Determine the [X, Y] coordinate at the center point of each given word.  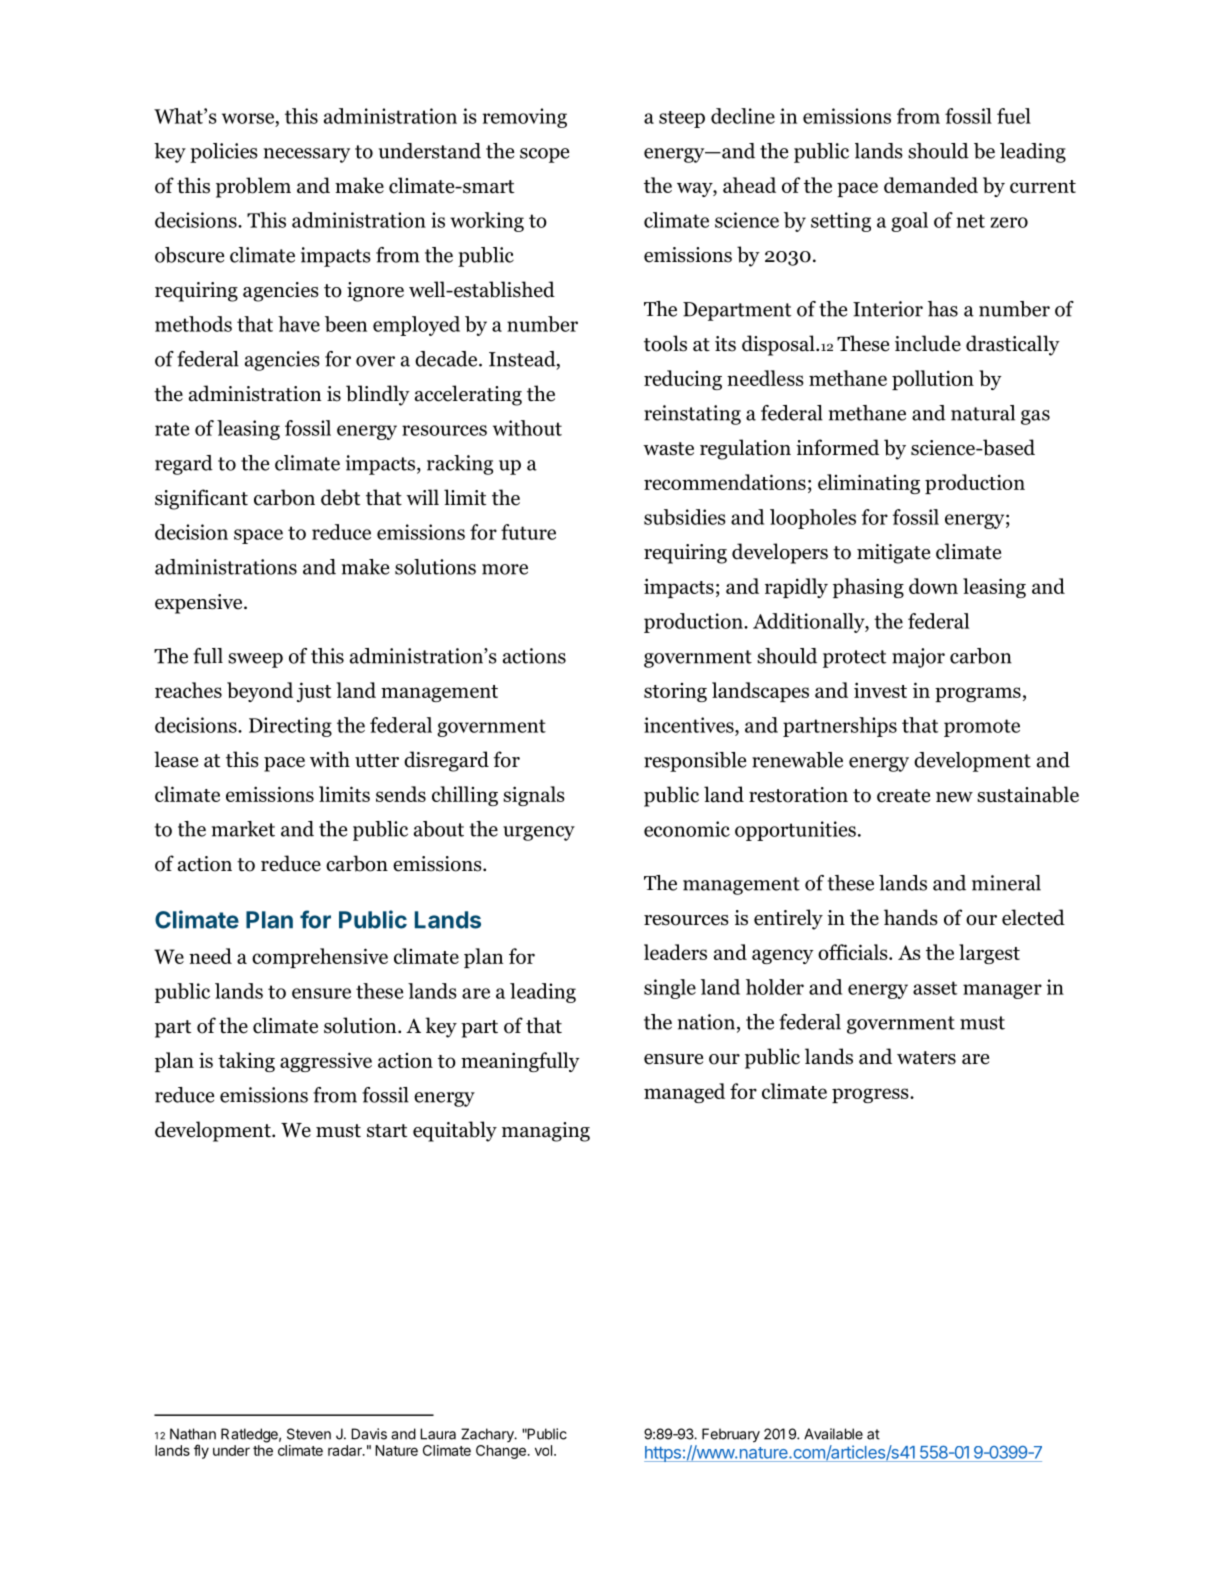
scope [544, 155]
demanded [931, 185]
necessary [307, 155]
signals [533, 796]
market [243, 829]
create [903, 796]
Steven [309, 1434]
